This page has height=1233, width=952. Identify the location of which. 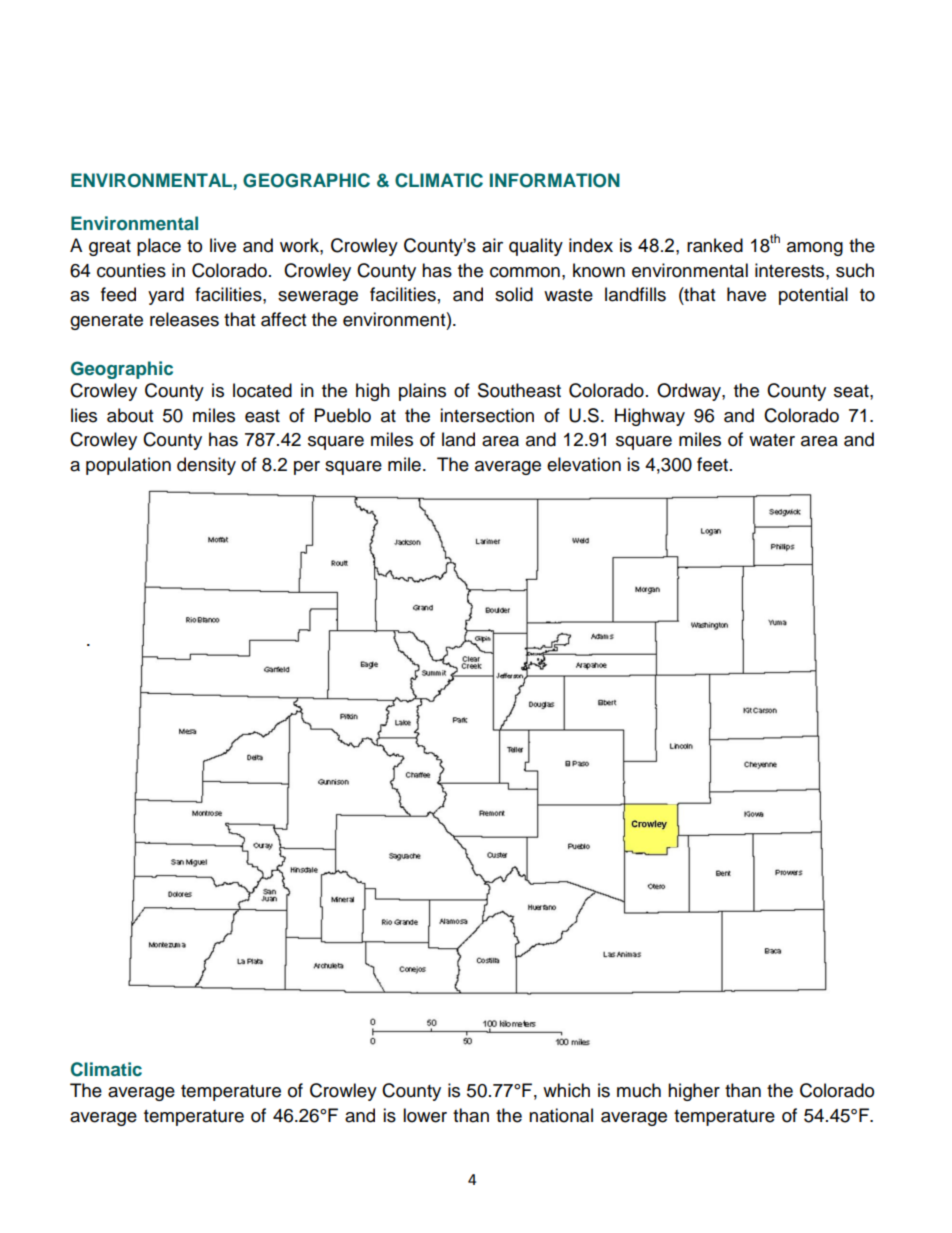
(566, 1090).
